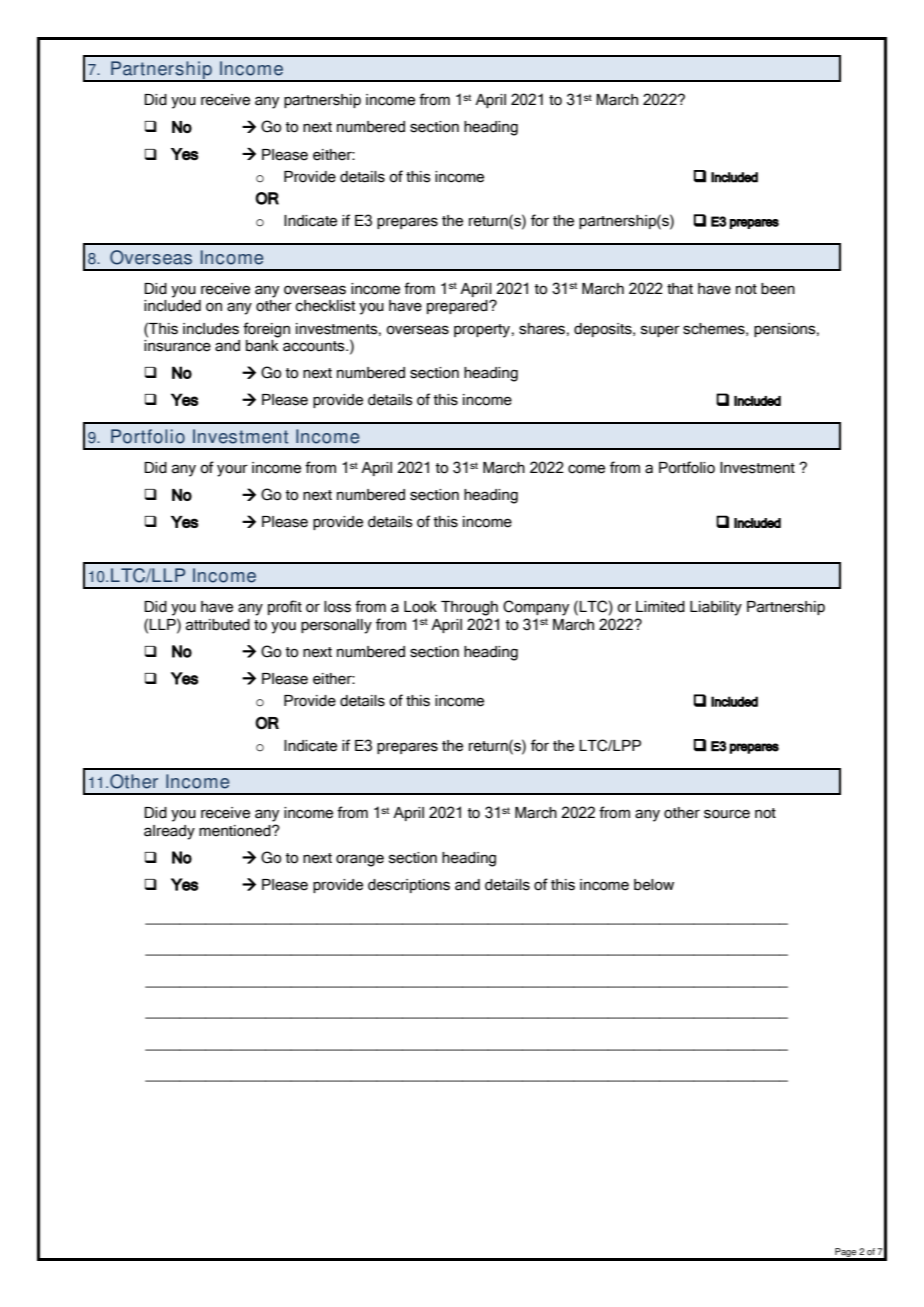  Describe the element at coordinates (236, 831) in the screenshot. I see `mentioned` at that location.
